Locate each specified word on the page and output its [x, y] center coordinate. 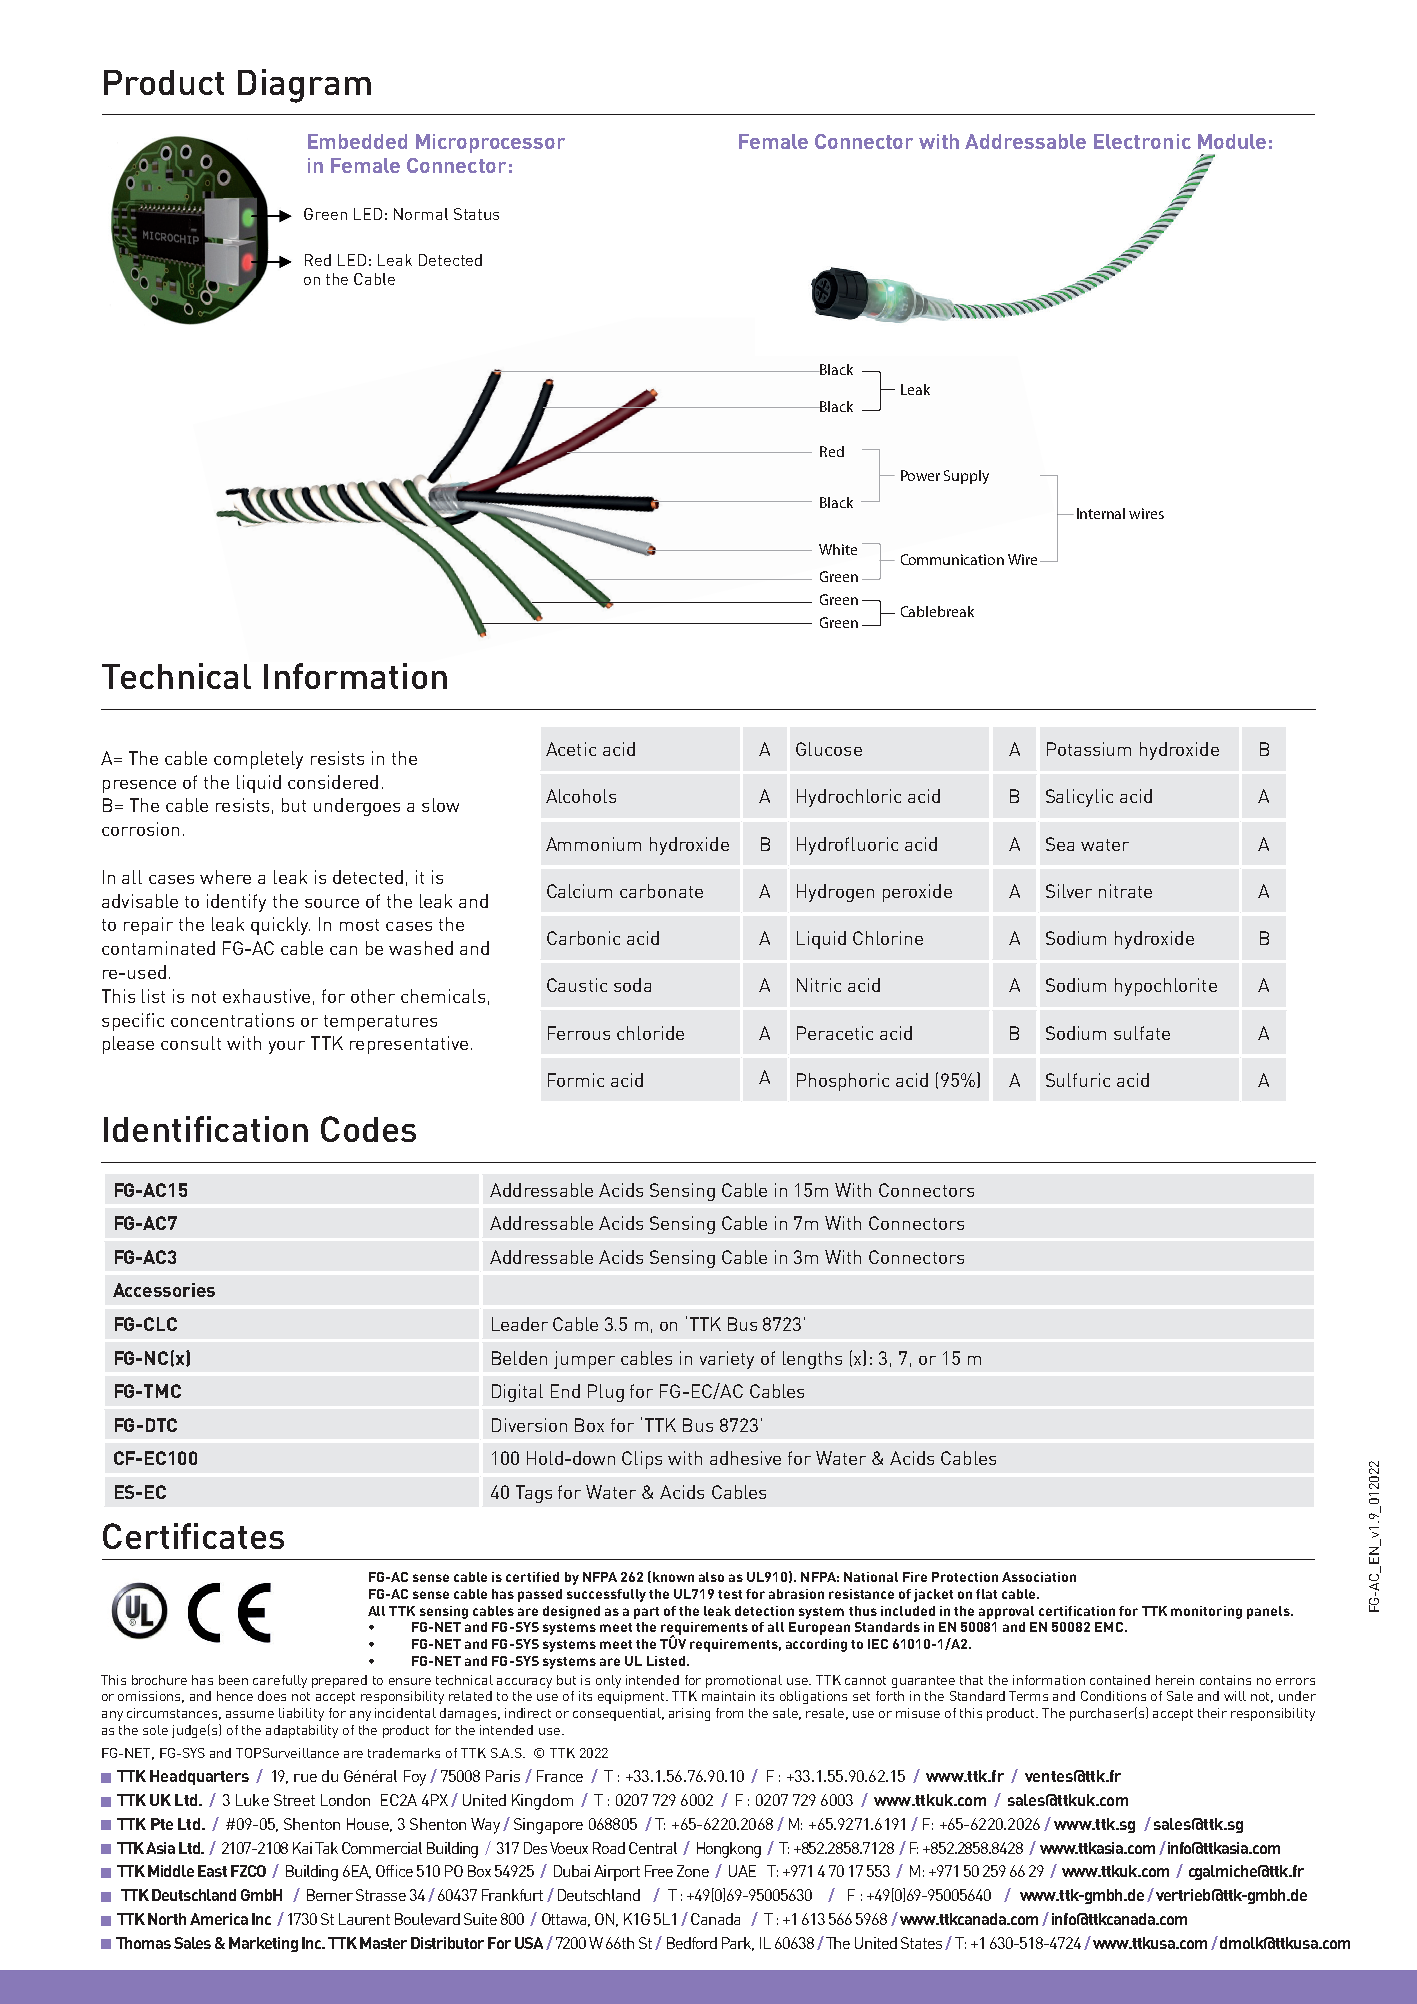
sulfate [1142, 1033]
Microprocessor [490, 143]
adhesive [745, 1458]
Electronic [1142, 141]
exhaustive [266, 996]
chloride [650, 1033]
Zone [693, 1871]
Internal [1101, 513]
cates [243, 1537]
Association [1039, 1577]
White [838, 549]
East [212, 1871]
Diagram [304, 86]
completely [258, 760]
